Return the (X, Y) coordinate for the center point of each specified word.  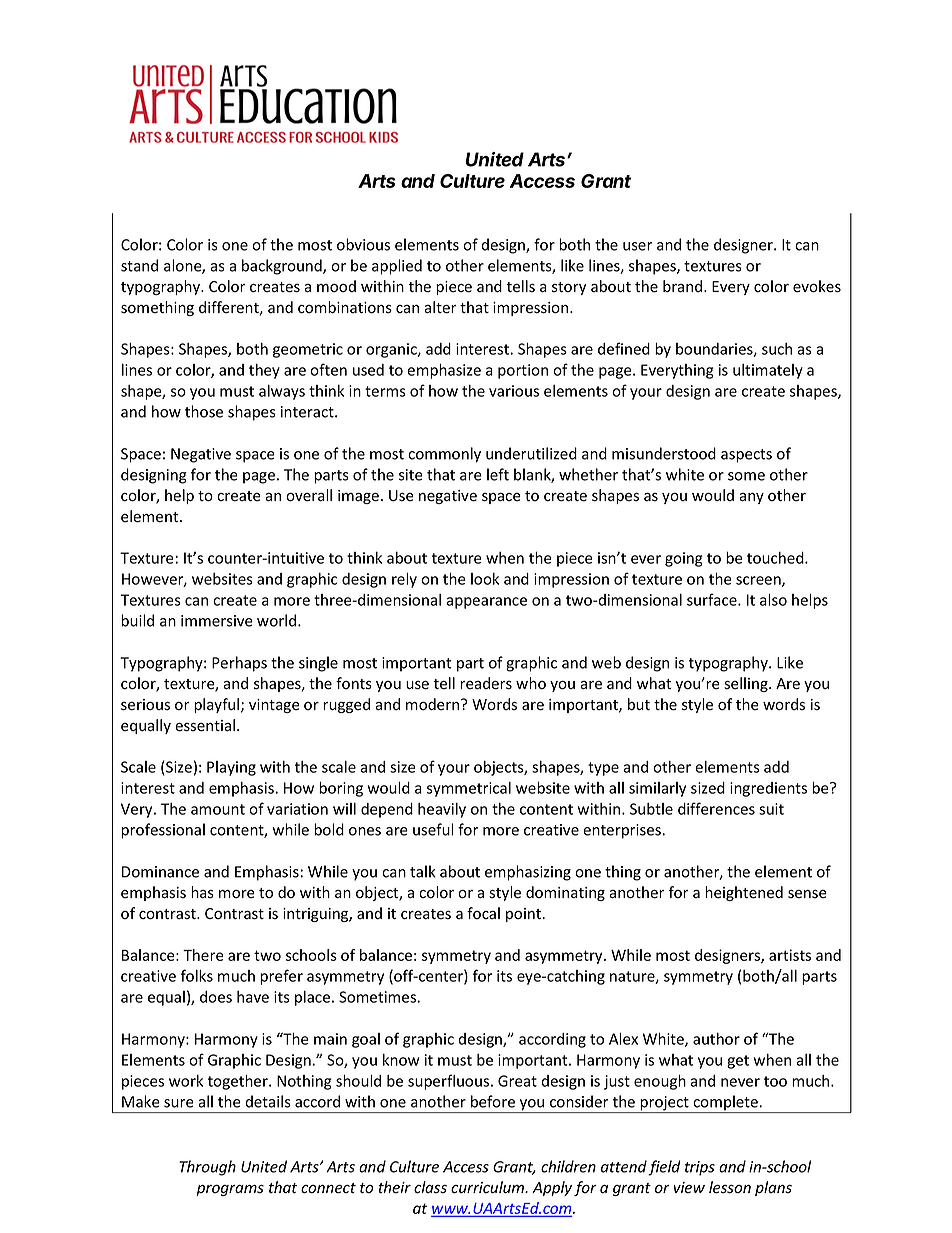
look (485, 579)
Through (207, 1168)
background (283, 267)
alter (440, 307)
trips (700, 1168)
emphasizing (528, 873)
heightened (744, 893)
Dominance (160, 872)
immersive (217, 621)
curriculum (489, 1187)
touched (776, 558)
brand (684, 286)
